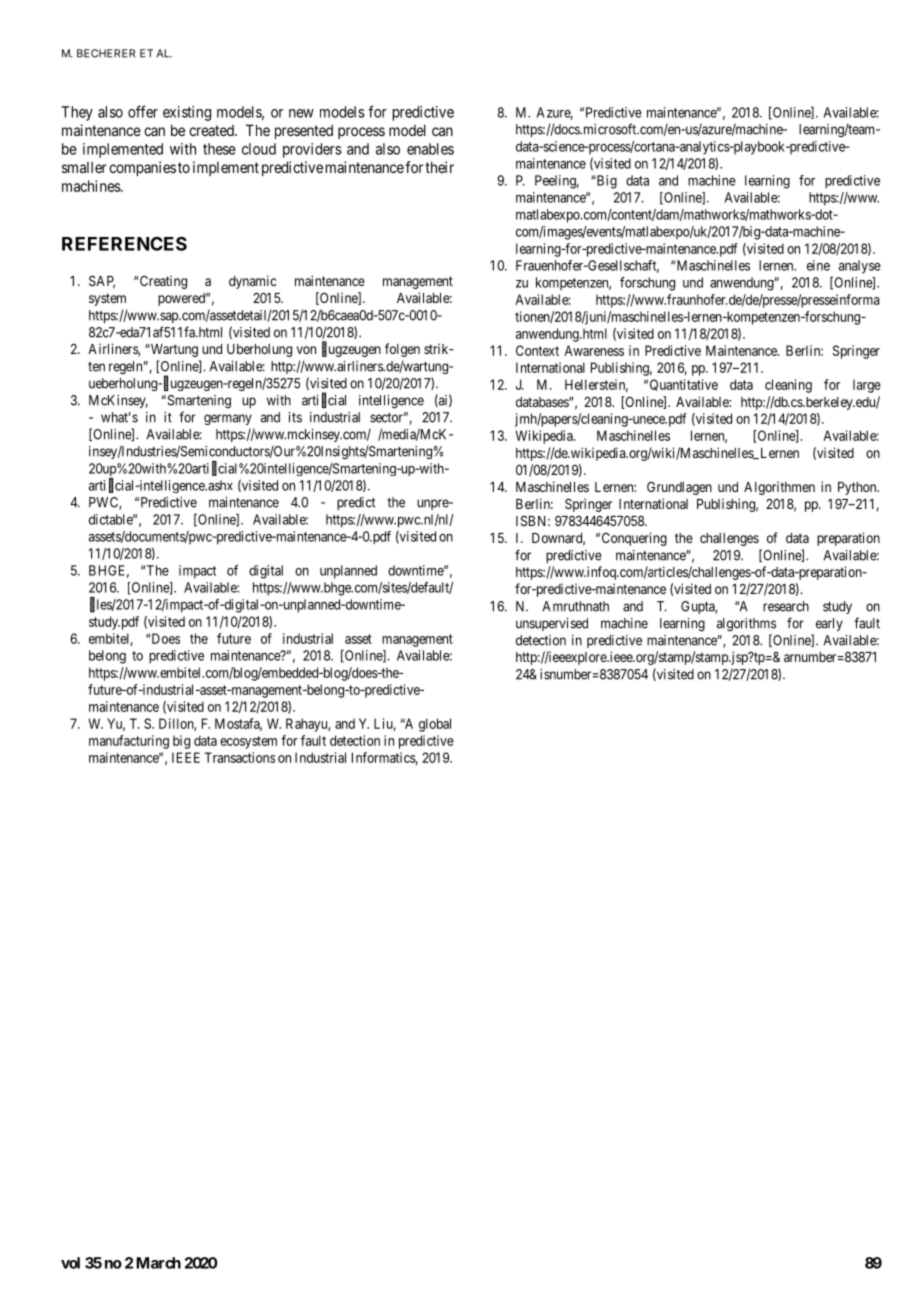 This screenshot has height=1308, width=924. What do you see at coordinates (818, 265) in the screenshot?
I see `eine` at bounding box center [818, 265].
